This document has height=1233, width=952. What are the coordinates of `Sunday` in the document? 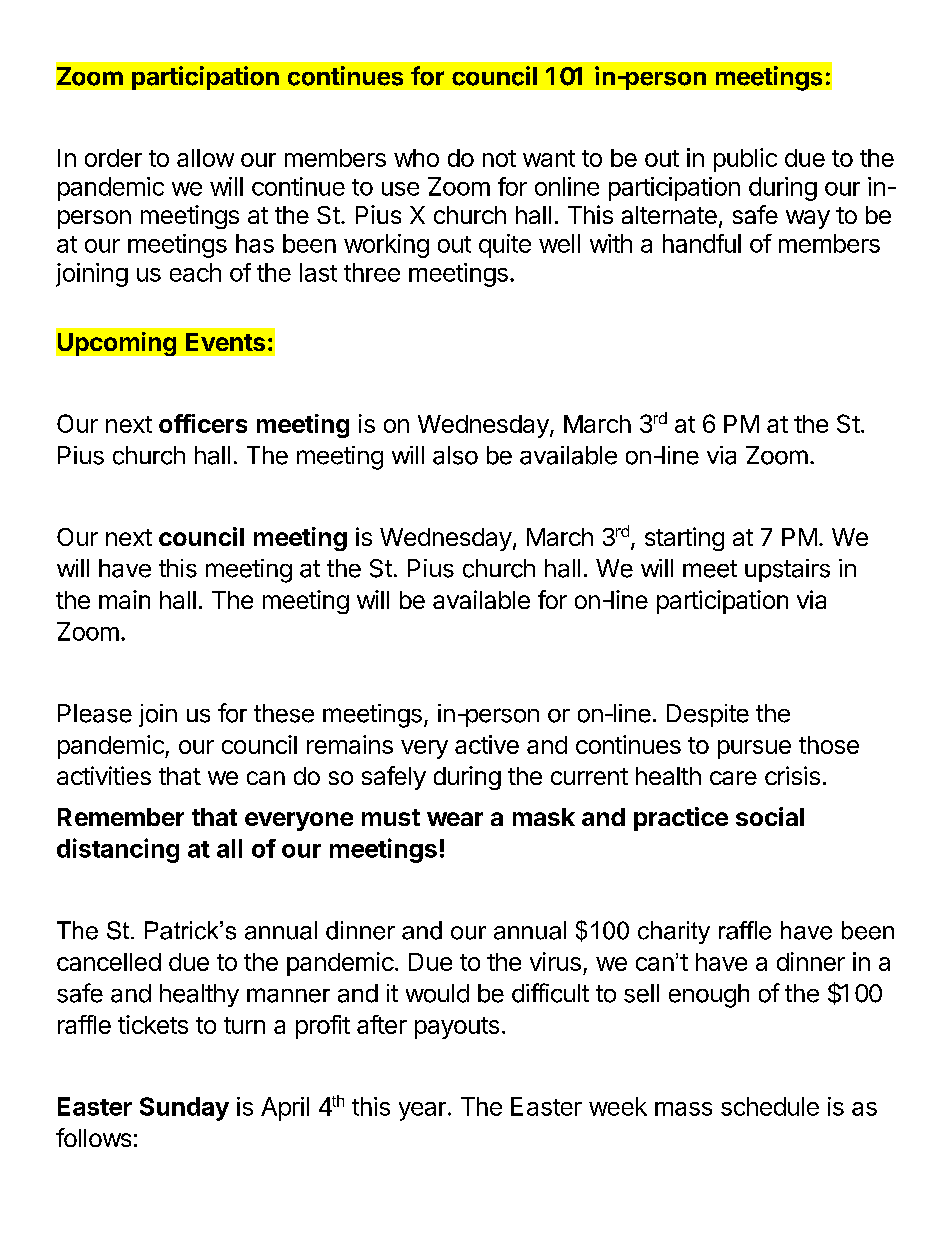 It's located at (184, 1109).
